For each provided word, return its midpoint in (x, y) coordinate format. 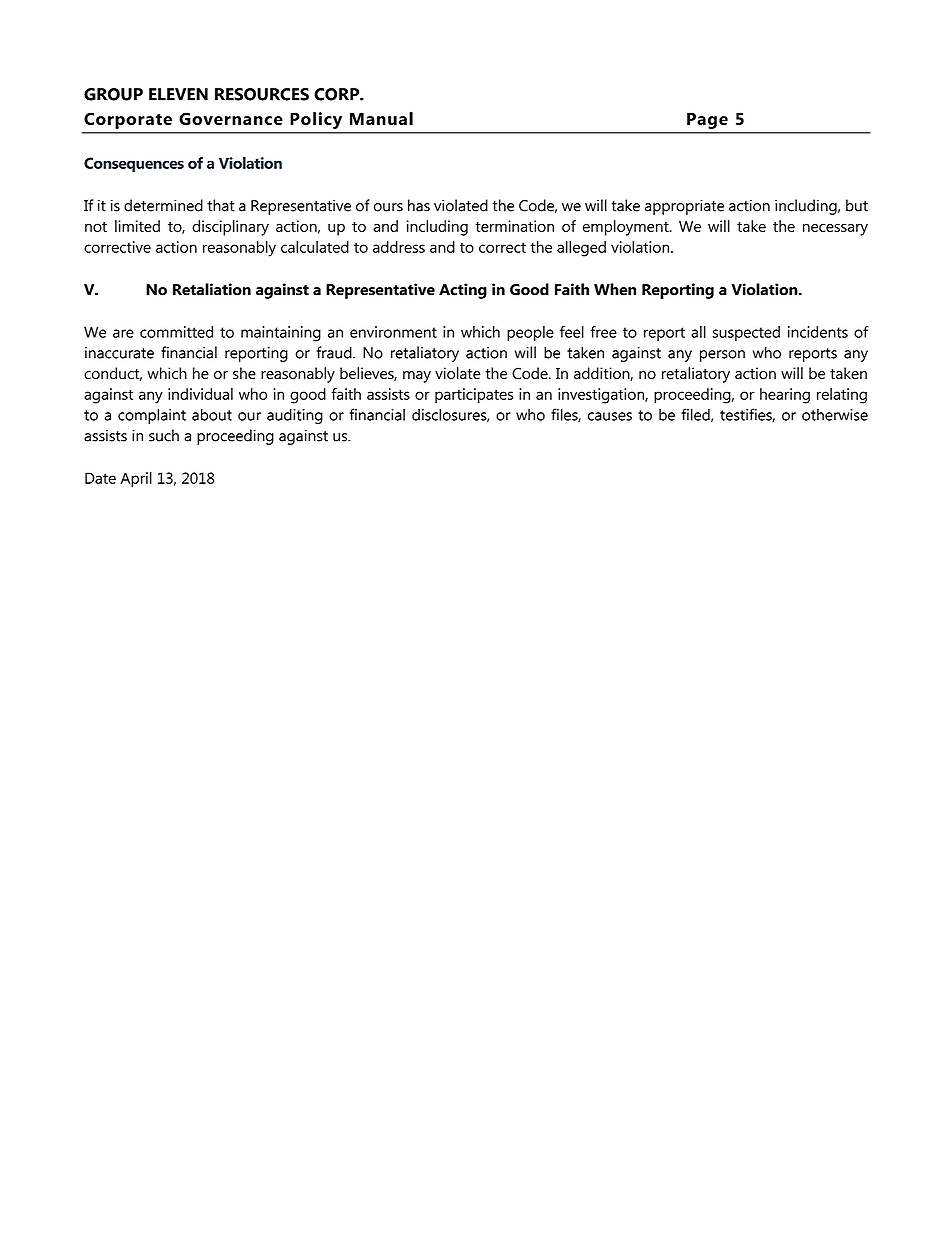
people (530, 334)
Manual (381, 118)
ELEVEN (178, 94)
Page (707, 121)
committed (176, 332)
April (136, 480)
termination (514, 226)
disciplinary (230, 228)
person (722, 356)
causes (610, 416)
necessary (835, 229)
